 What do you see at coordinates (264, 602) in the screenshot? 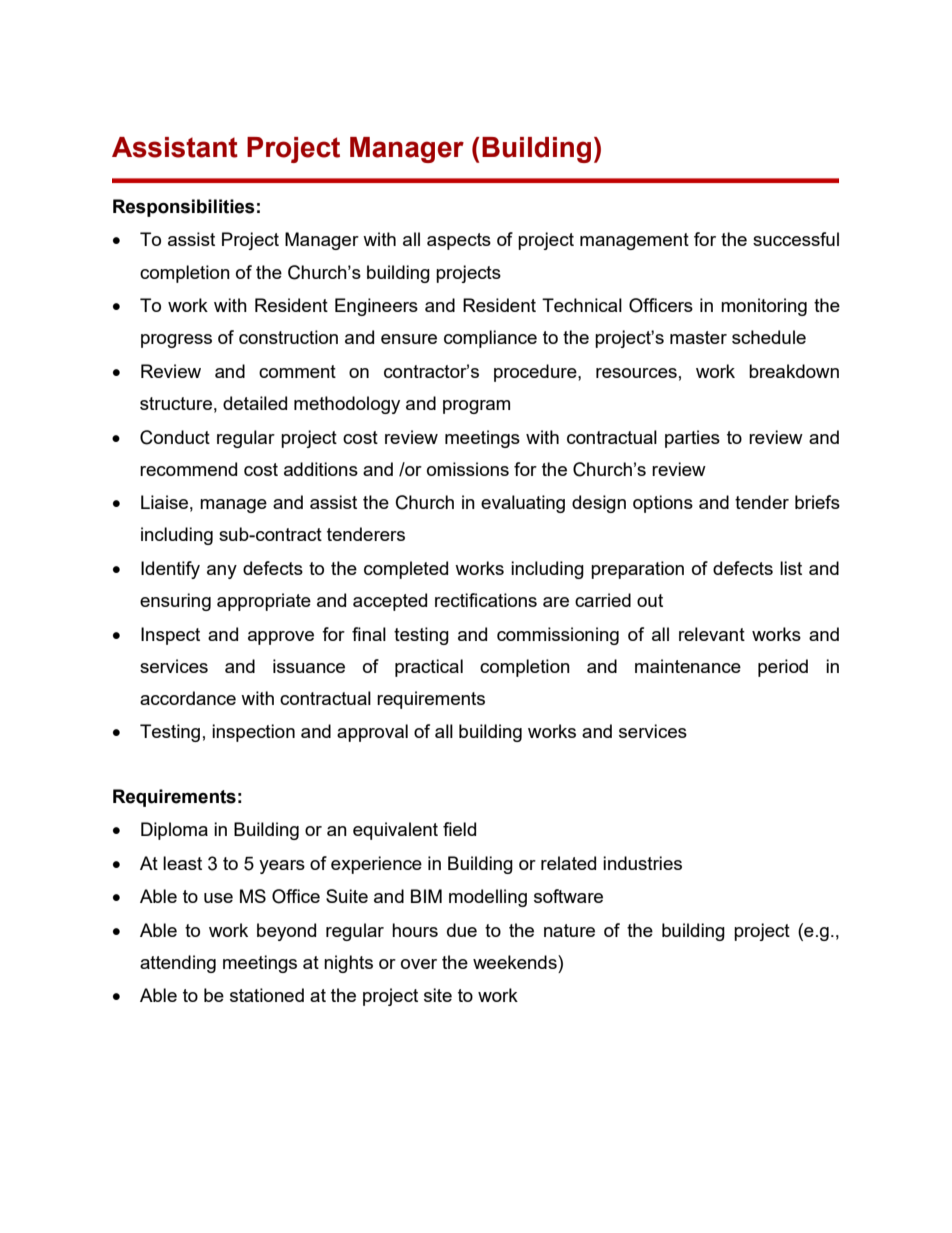
I see `appropriate` at bounding box center [264, 602].
